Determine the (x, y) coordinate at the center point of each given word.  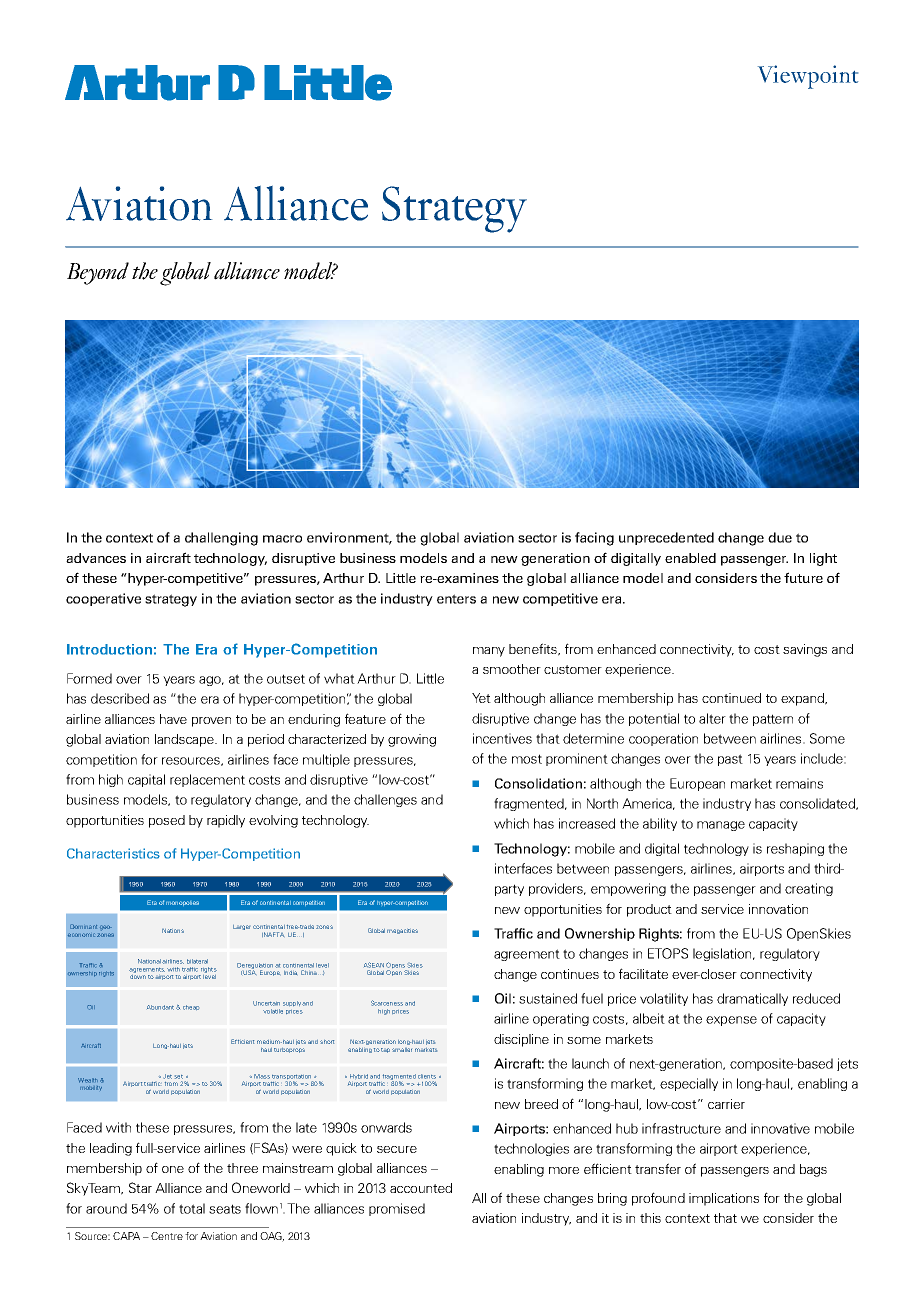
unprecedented (666, 538)
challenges (385, 800)
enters (456, 599)
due (780, 537)
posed (167, 821)
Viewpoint (808, 77)
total (192, 1208)
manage (721, 826)
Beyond (98, 273)
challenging (221, 539)
